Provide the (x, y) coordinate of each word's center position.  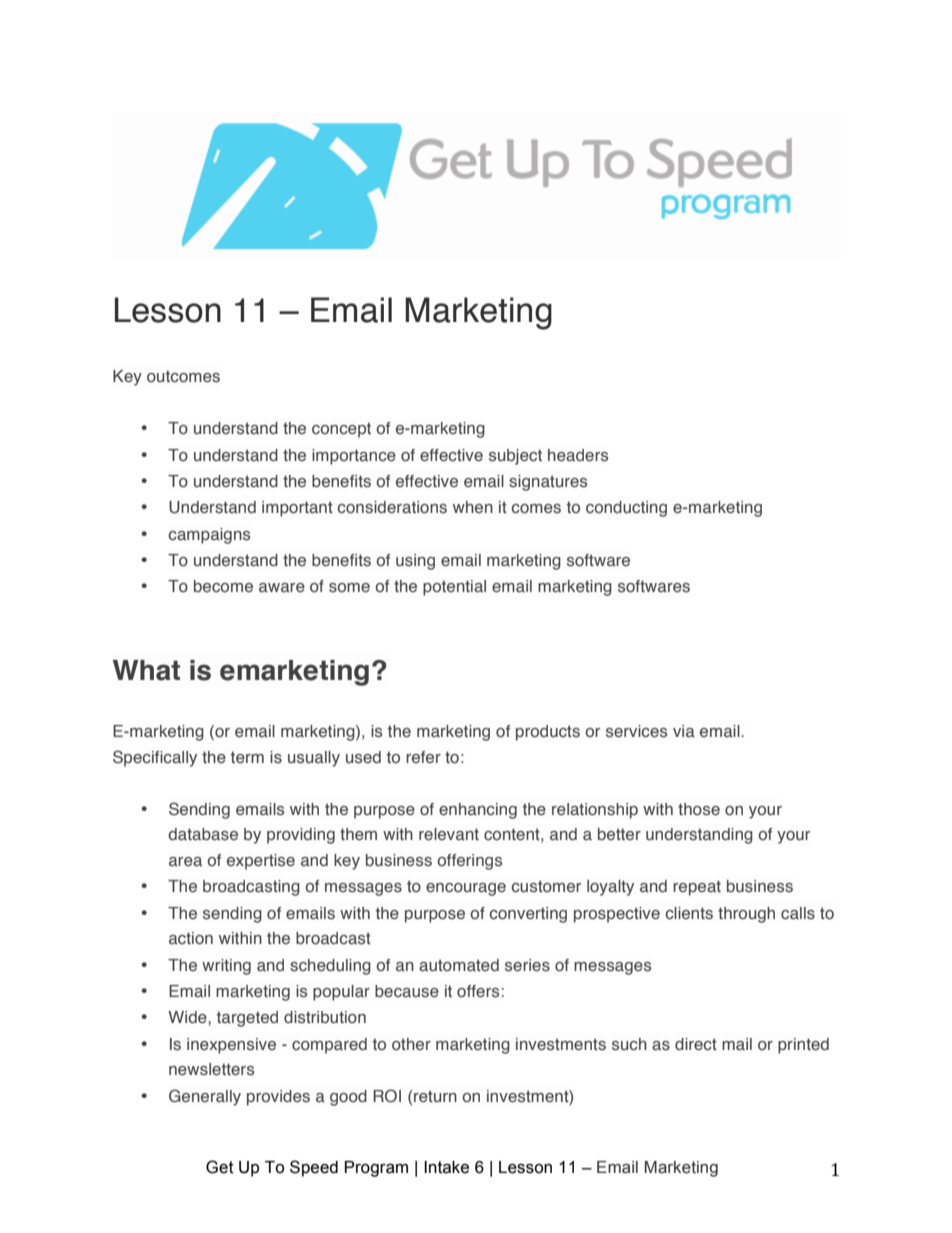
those (699, 809)
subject (515, 457)
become (223, 586)
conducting (626, 509)
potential (454, 588)
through (746, 915)
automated (459, 965)
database (203, 834)
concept (341, 430)
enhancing (478, 811)
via (684, 731)
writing (226, 967)
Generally (205, 1097)
